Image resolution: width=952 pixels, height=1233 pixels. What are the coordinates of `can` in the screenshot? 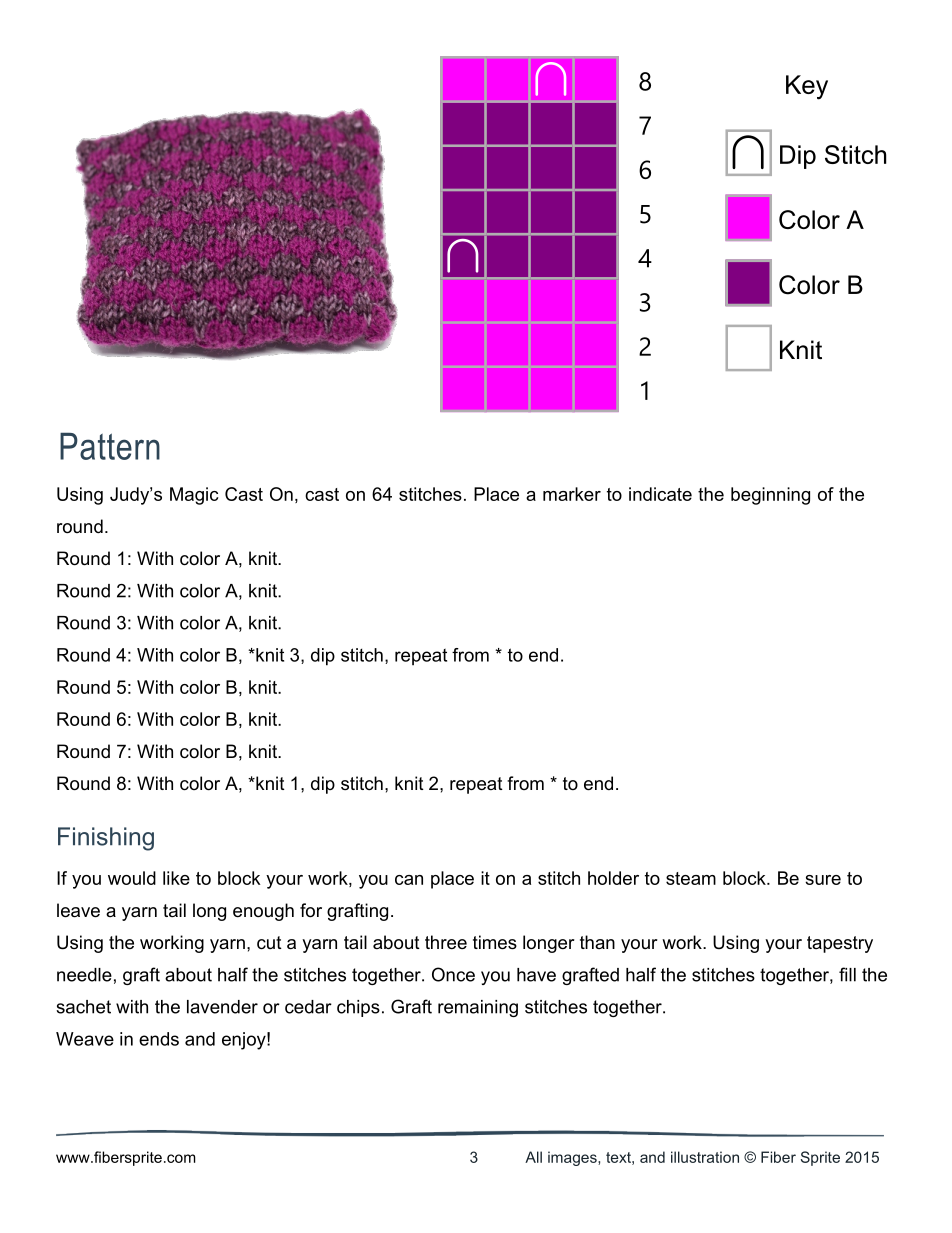 It's located at (409, 880).
